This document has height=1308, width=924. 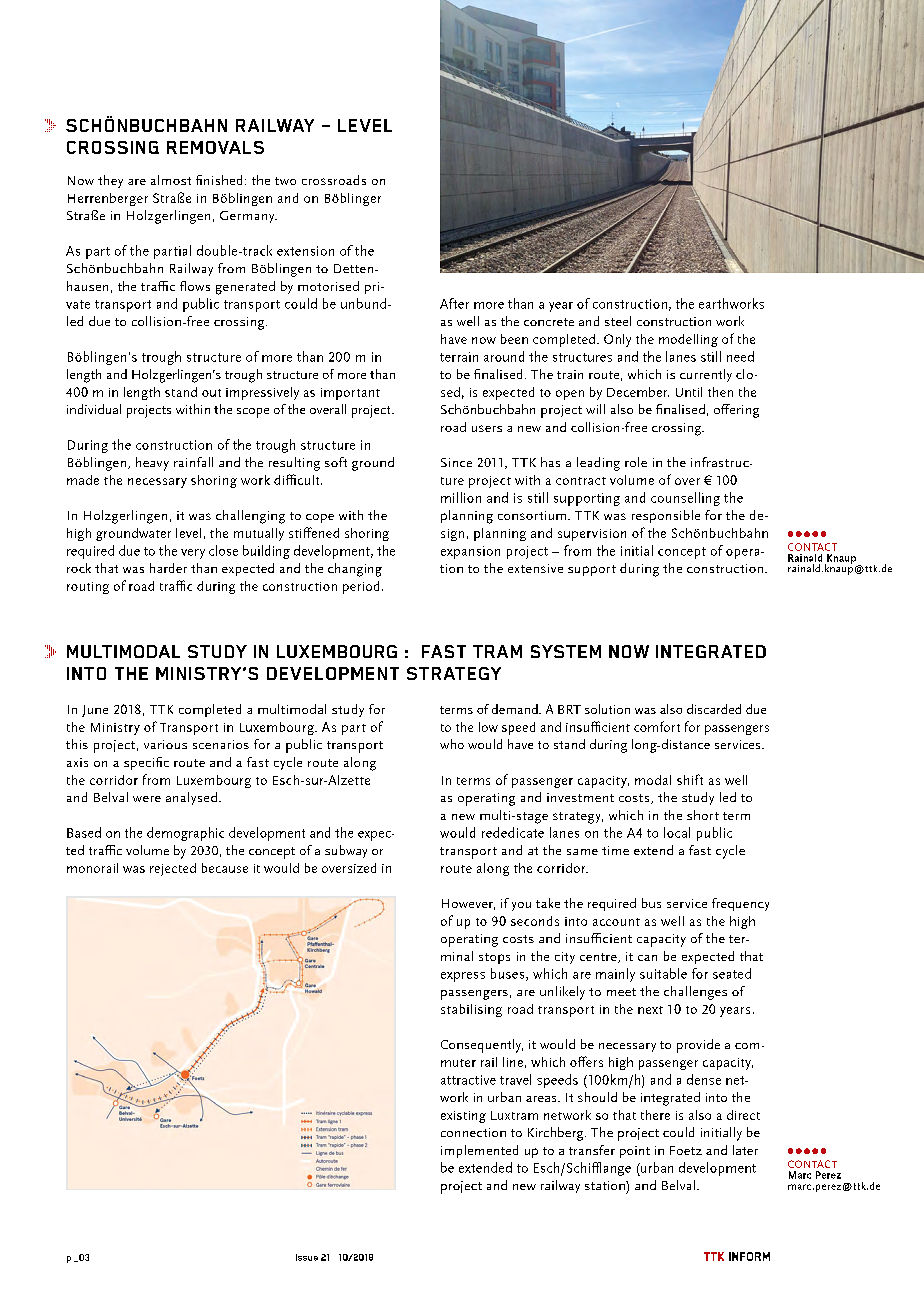 I want to click on point, so click(x=635, y=1152).
